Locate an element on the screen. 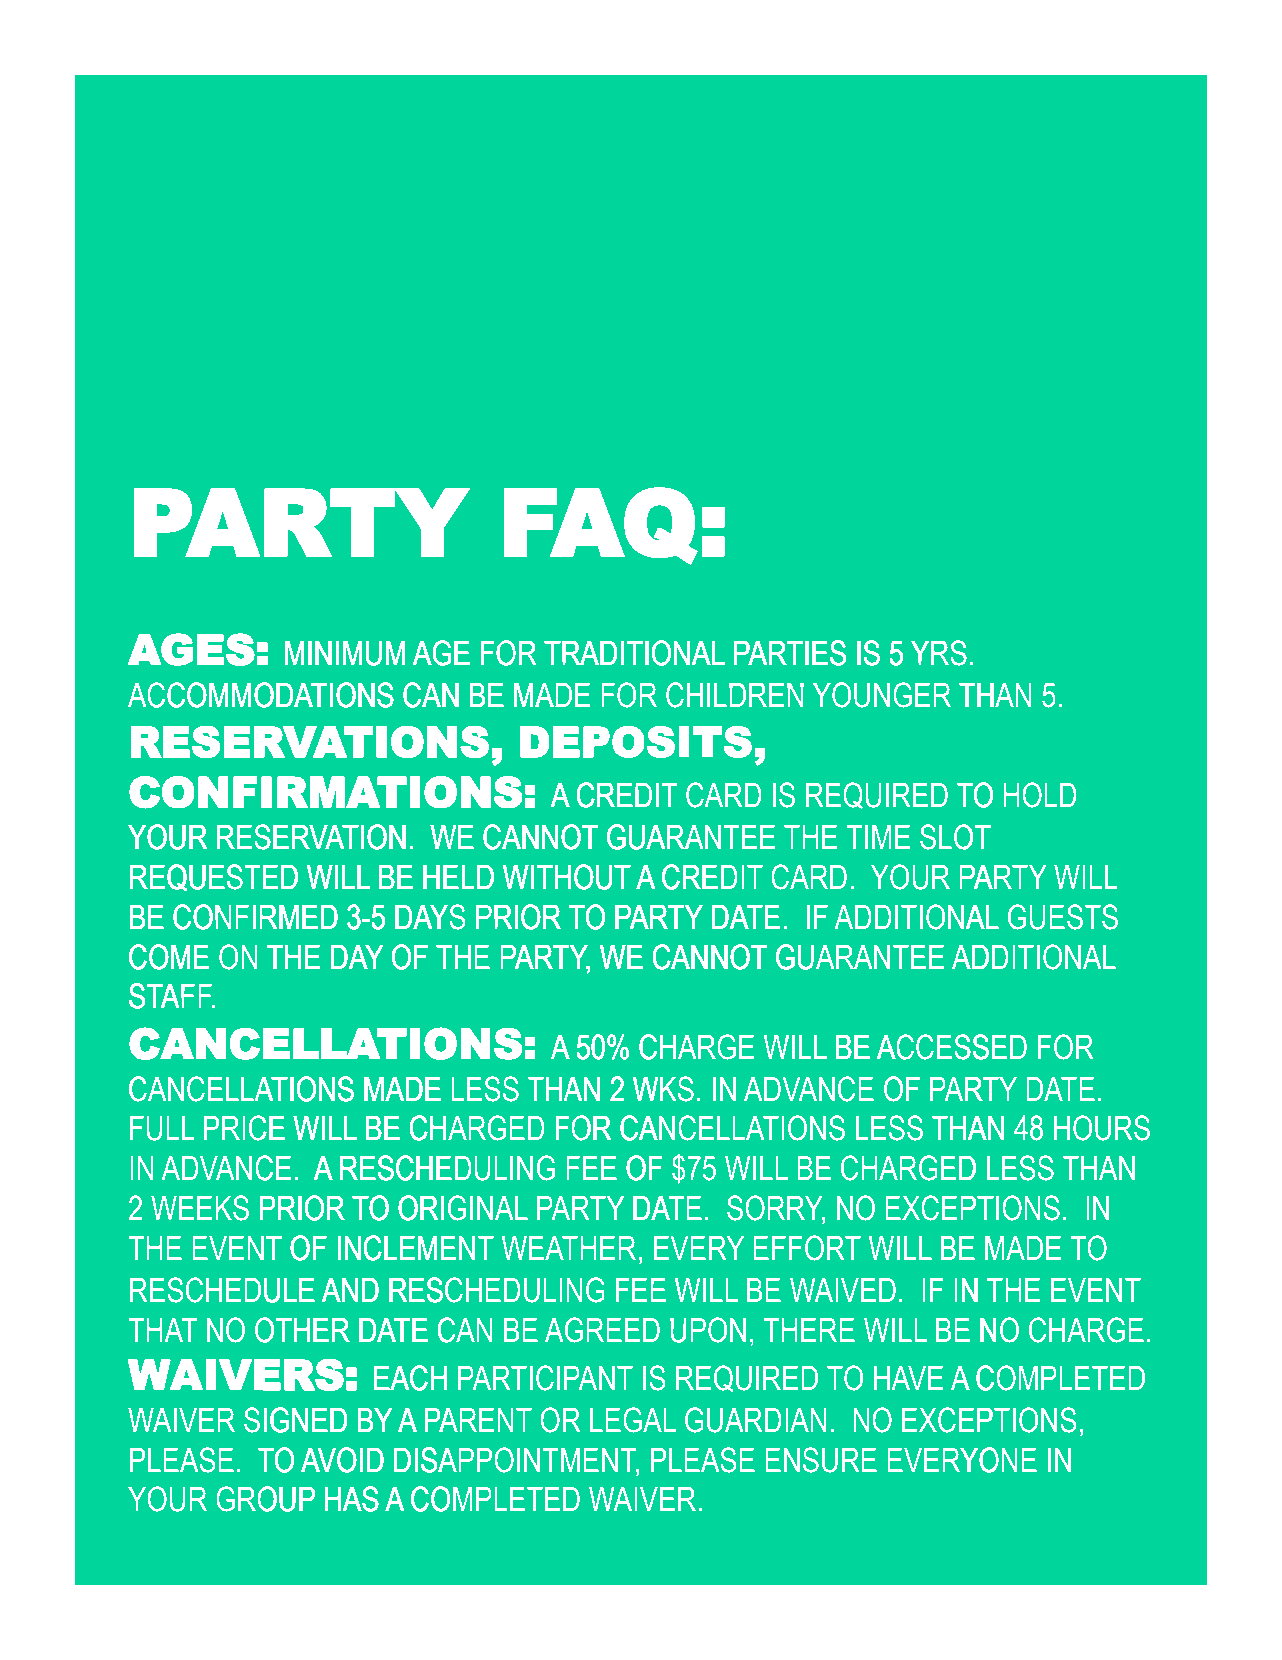 The height and width of the screenshot is (1660, 1282). HOLD is located at coordinates (1040, 795).
